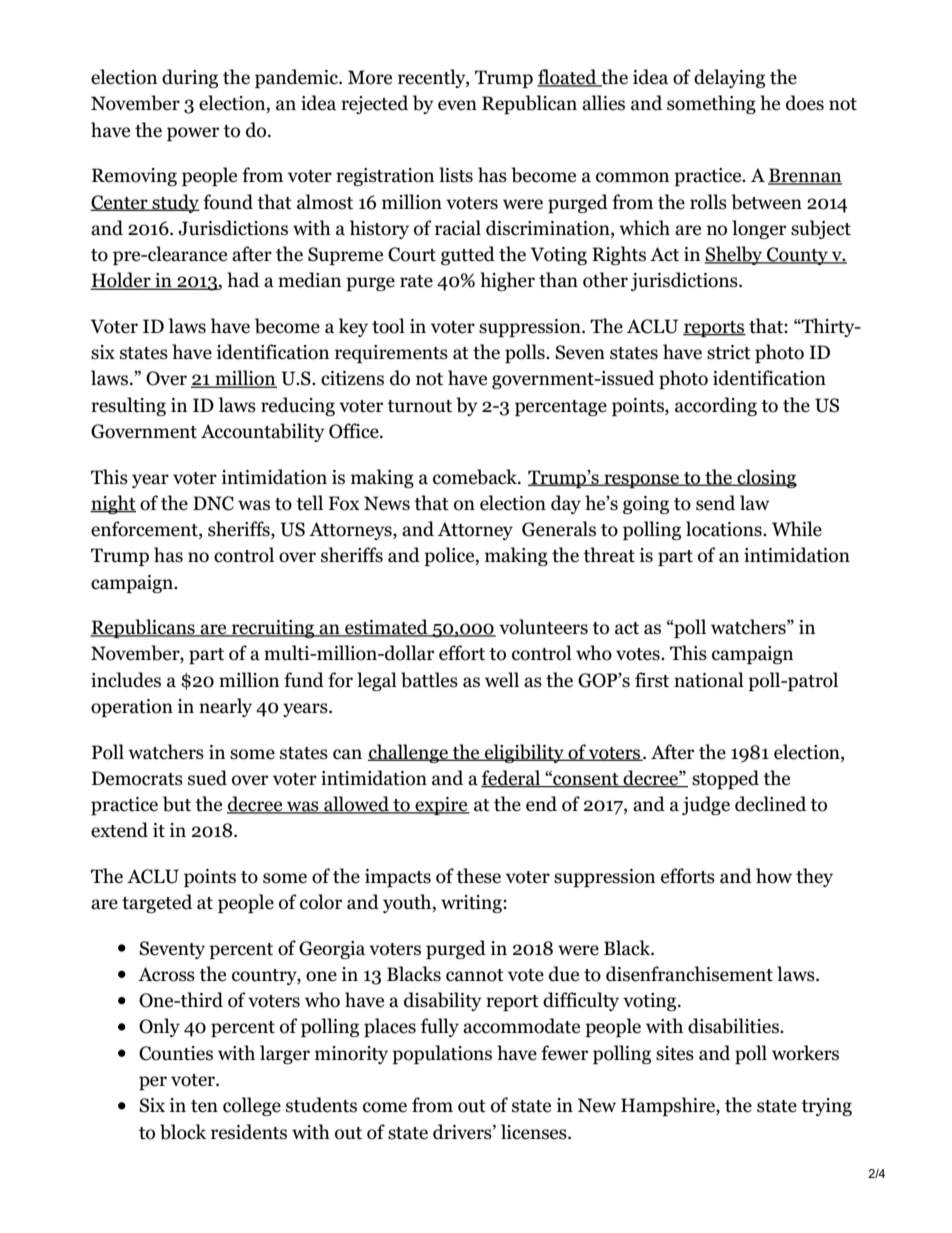 This document has width=952, height=1233. Describe the element at coordinates (456, 175) in the document. I see `lists` at that location.
